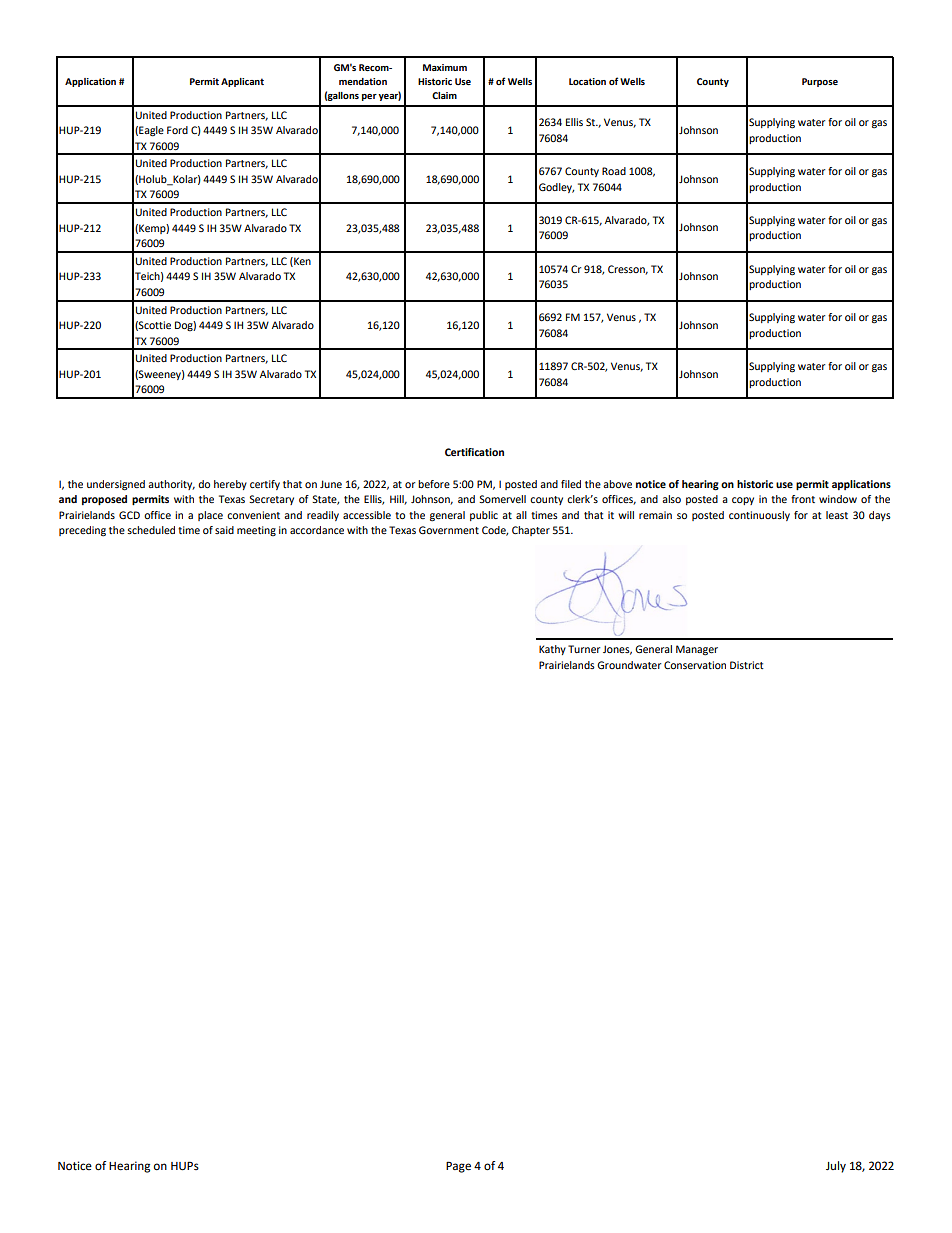 Image resolution: width=952 pixels, height=1233 pixels. What do you see at coordinates (151, 530) in the image?
I see `scheduled` at bounding box center [151, 530].
